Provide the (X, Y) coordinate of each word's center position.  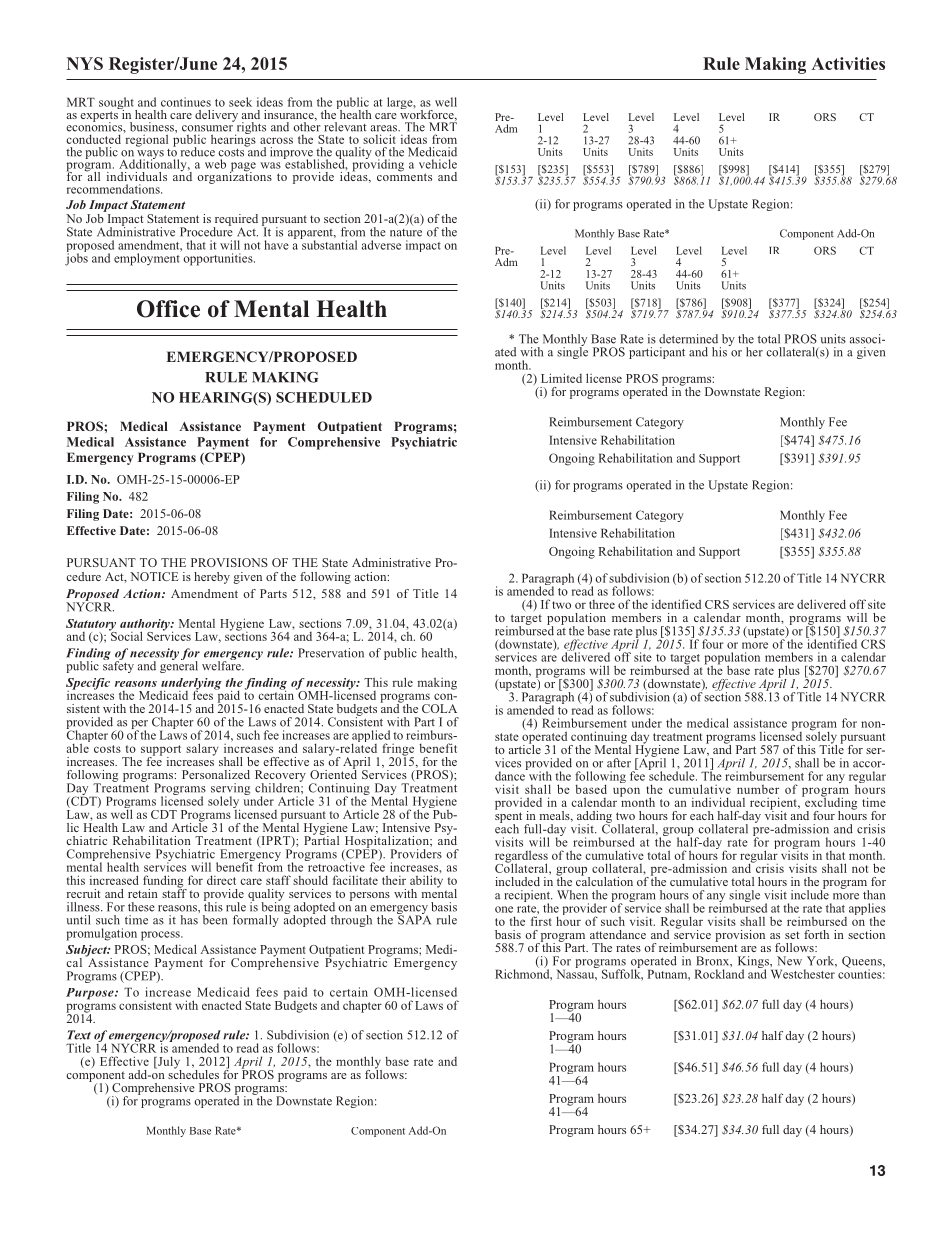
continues (186, 102)
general (179, 666)
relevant (345, 127)
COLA (439, 708)
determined (688, 339)
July (168, 1063)
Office (168, 309)
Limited (561, 378)
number (758, 789)
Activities (848, 63)
